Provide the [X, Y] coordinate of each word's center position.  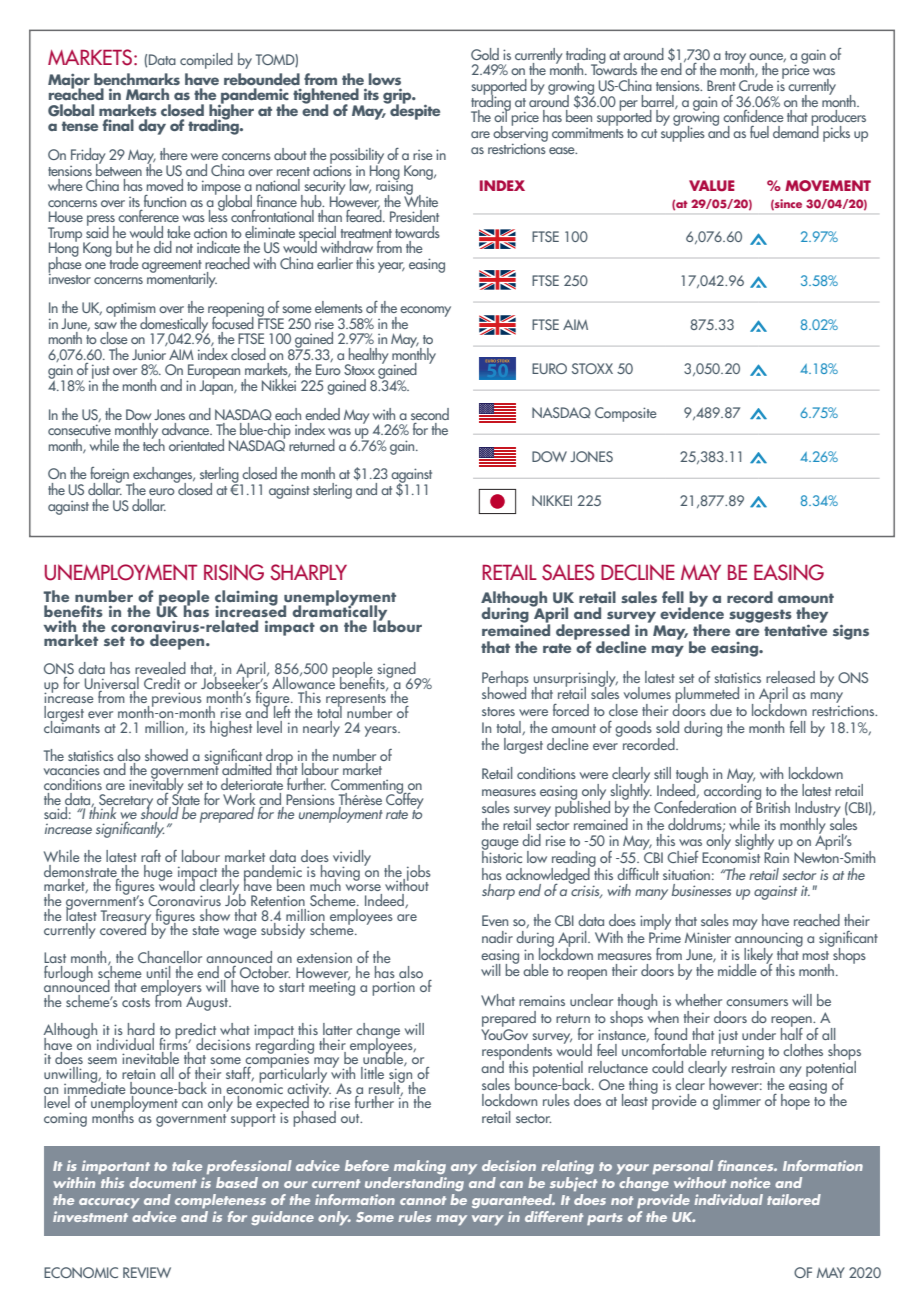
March [147, 94]
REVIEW [147, 1272]
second [430, 414]
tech [154, 443]
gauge [500, 845]
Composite [626, 414]
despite [414, 111]
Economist [731, 857]
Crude [756, 83]
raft [151, 856]
